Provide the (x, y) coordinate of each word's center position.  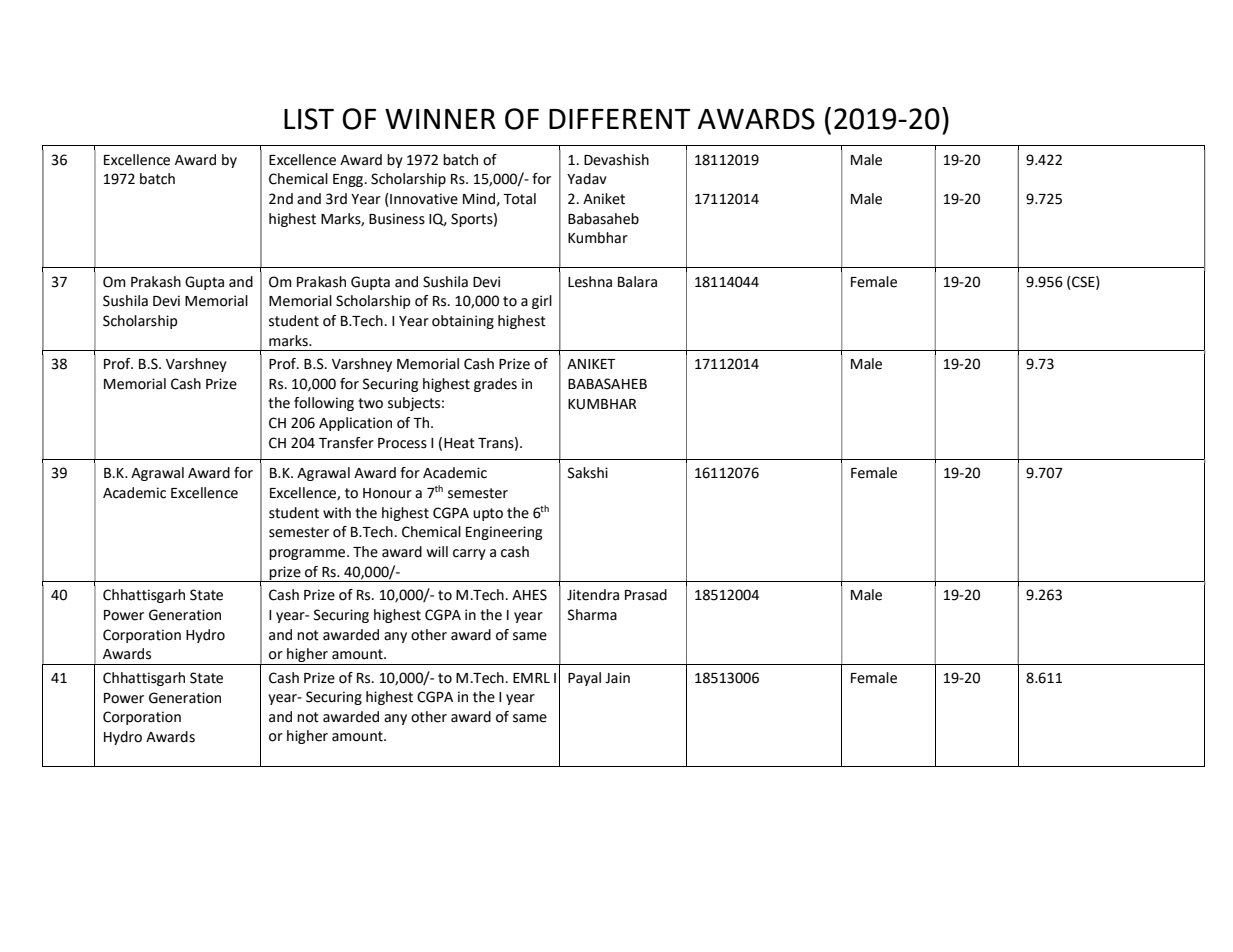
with (337, 513)
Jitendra (593, 595)
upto (488, 514)
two (370, 403)
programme (308, 554)
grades (495, 385)
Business (397, 219)
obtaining (463, 322)
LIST (309, 119)
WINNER (440, 119)
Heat (459, 443)
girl (542, 302)
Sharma (592, 615)
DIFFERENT (620, 119)
